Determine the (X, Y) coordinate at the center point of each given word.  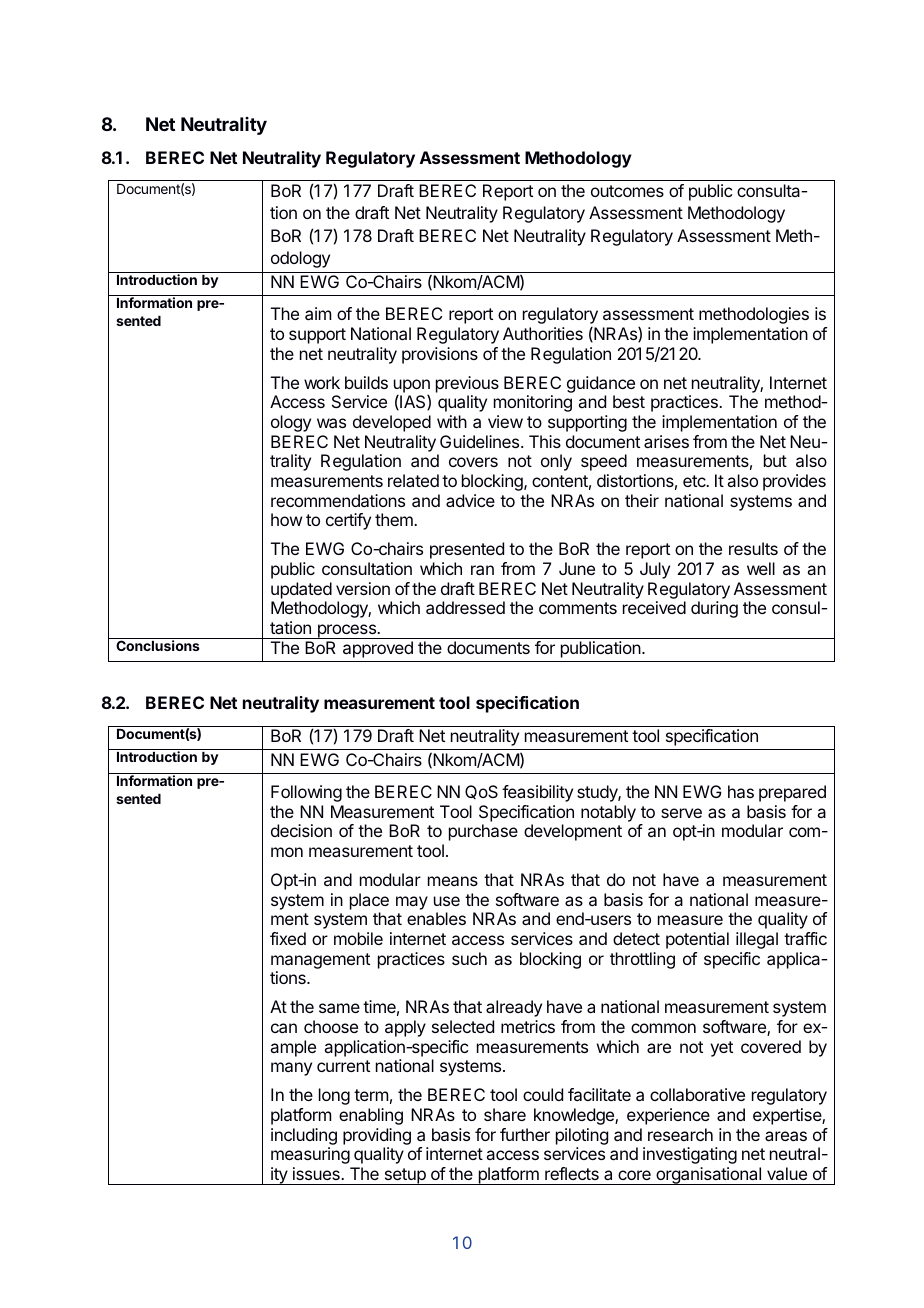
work (322, 382)
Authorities (543, 333)
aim (318, 313)
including (304, 1136)
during (714, 609)
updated (301, 590)
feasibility (537, 793)
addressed (465, 607)
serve (681, 813)
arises (666, 441)
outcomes (627, 191)
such (469, 958)
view (505, 421)
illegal (757, 940)
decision (301, 830)
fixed (288, 938)
